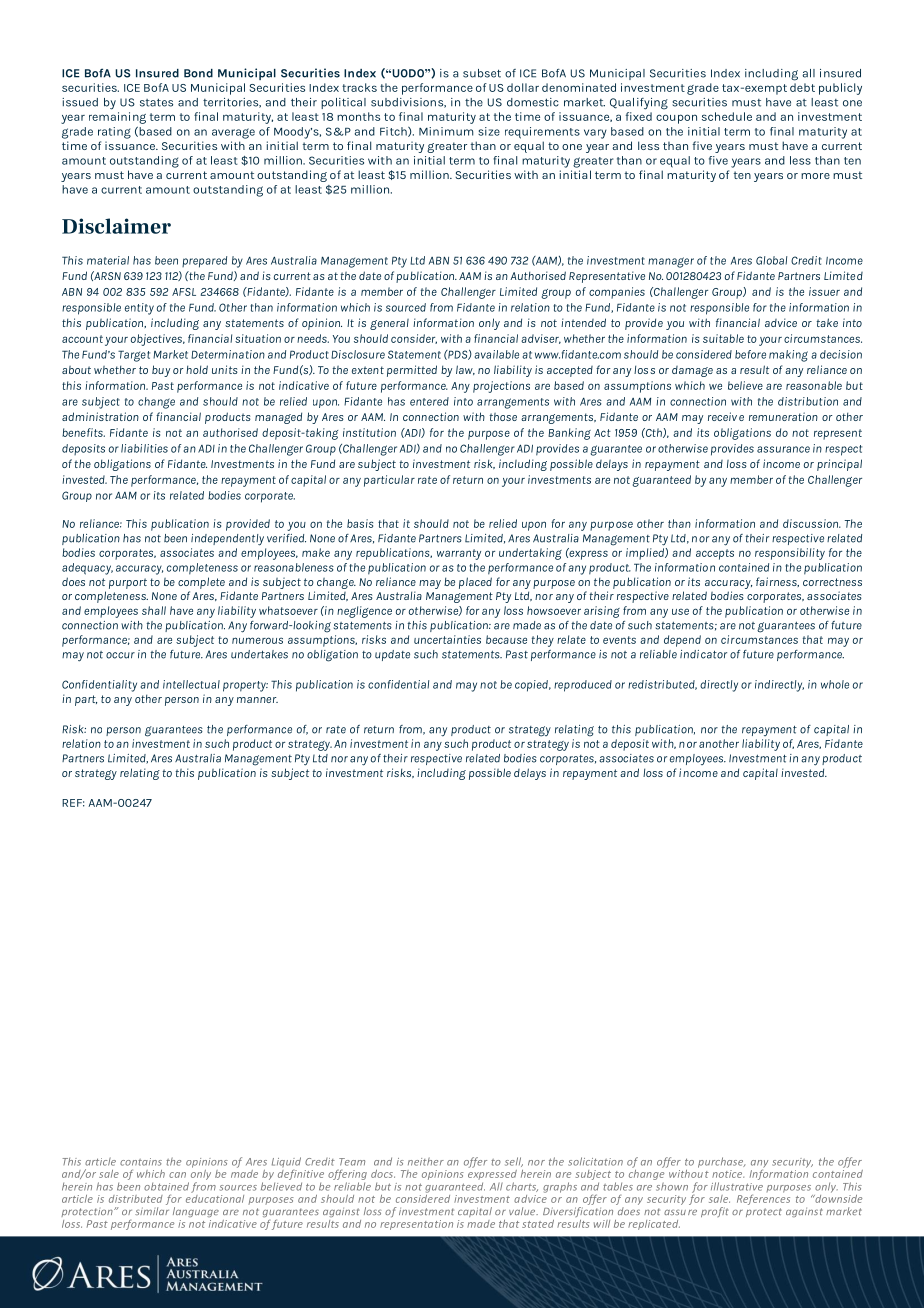 Image resolution: width=924 pixels, height=1308 pixels. What do you see at coordinates (166, 1186) in the document?
I see `obtained` at bounding box center [166, 1186].
